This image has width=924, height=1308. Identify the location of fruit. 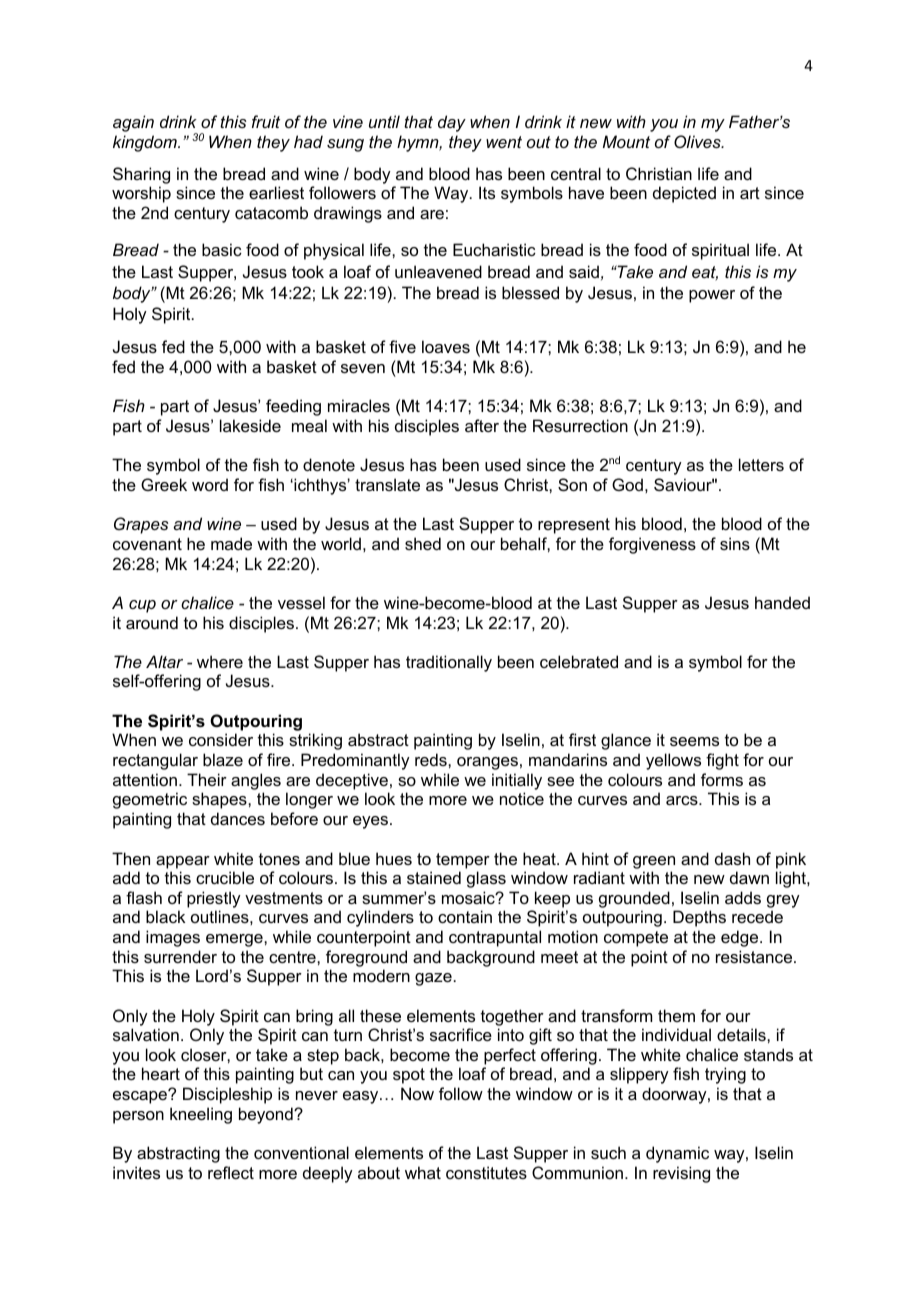
(266, 121).
